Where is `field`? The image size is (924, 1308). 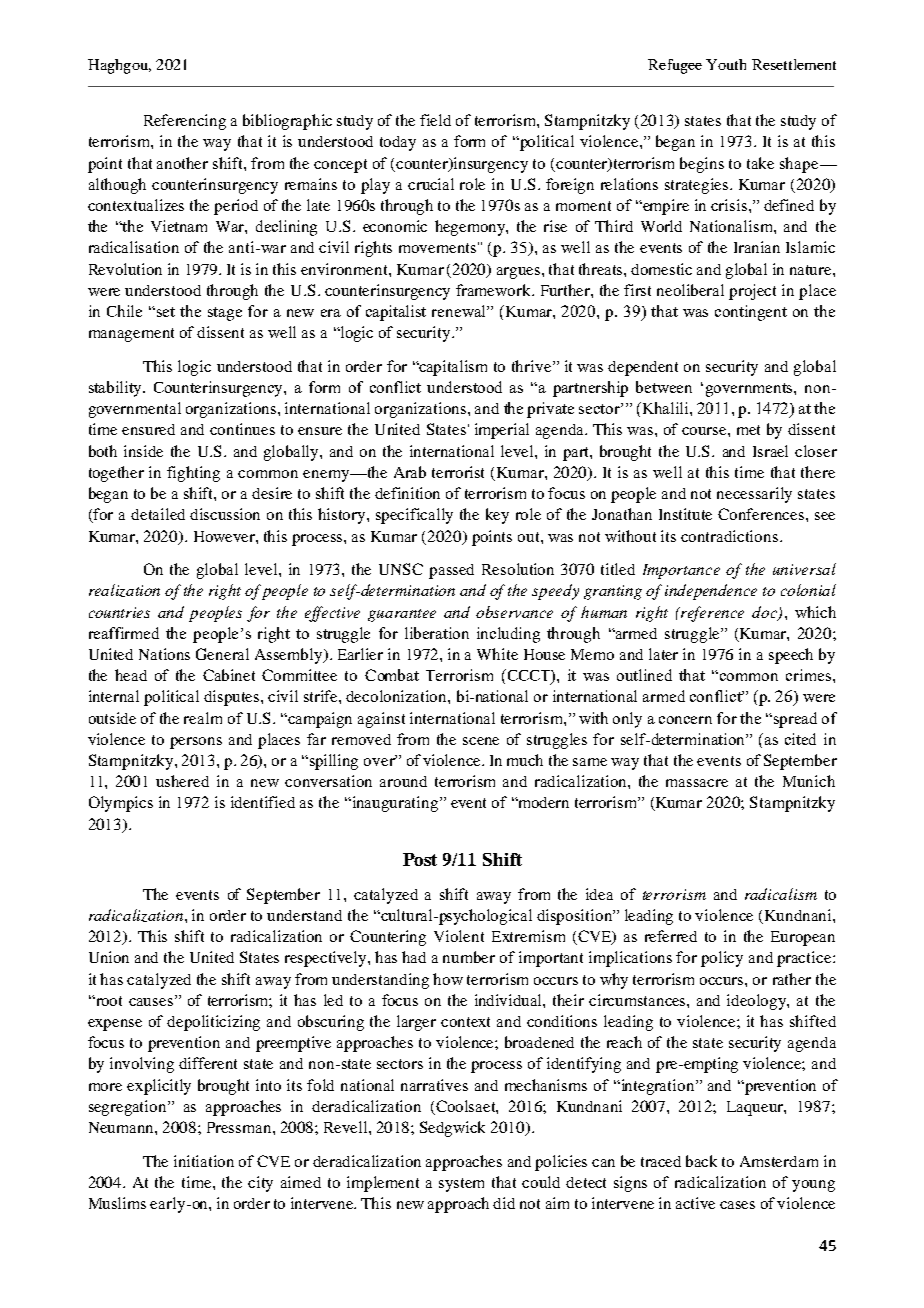
field is located at coordinates (435, 120).
